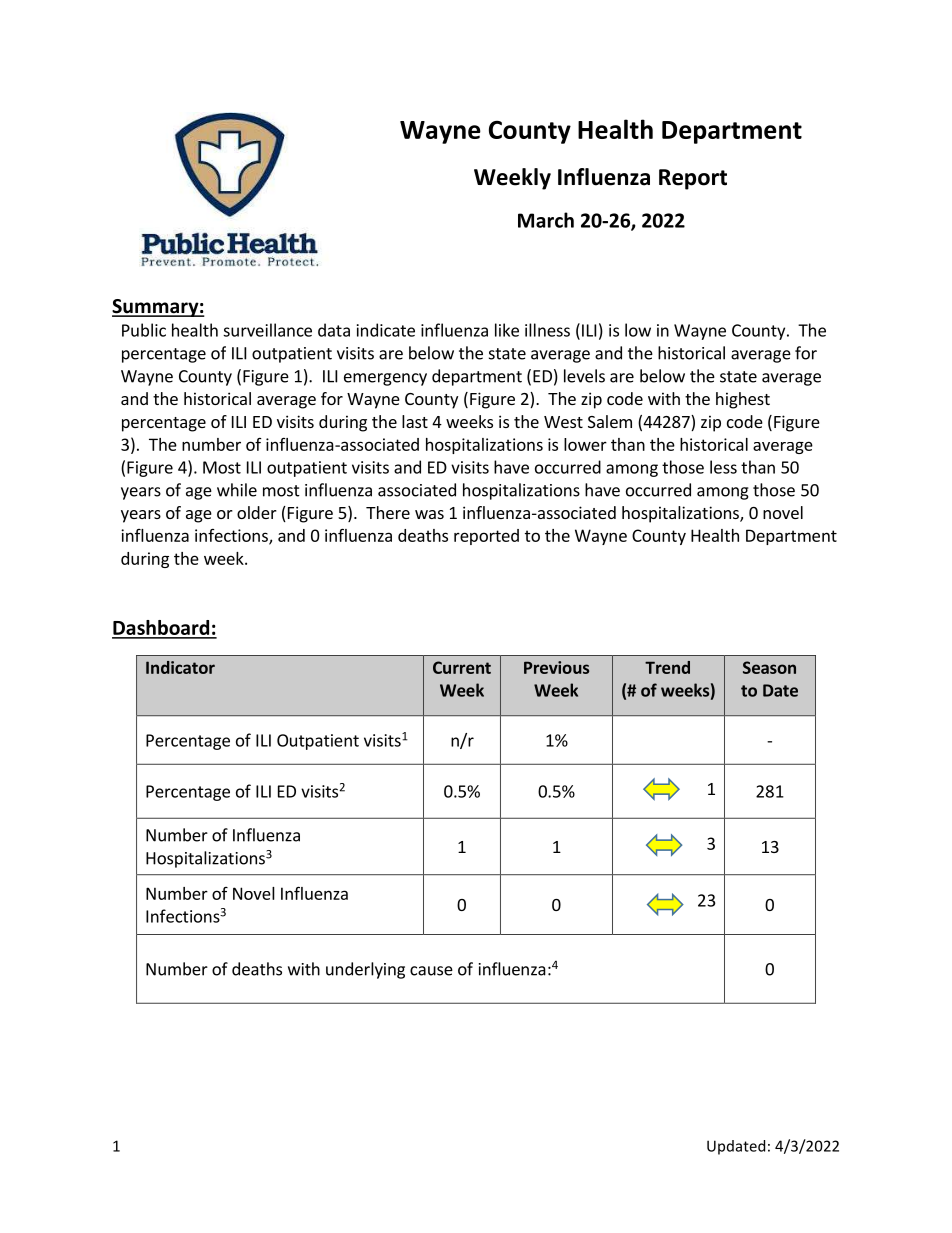 This screenshot has width=952, height=1233. I want to click on underlying, so click(365, 970).
